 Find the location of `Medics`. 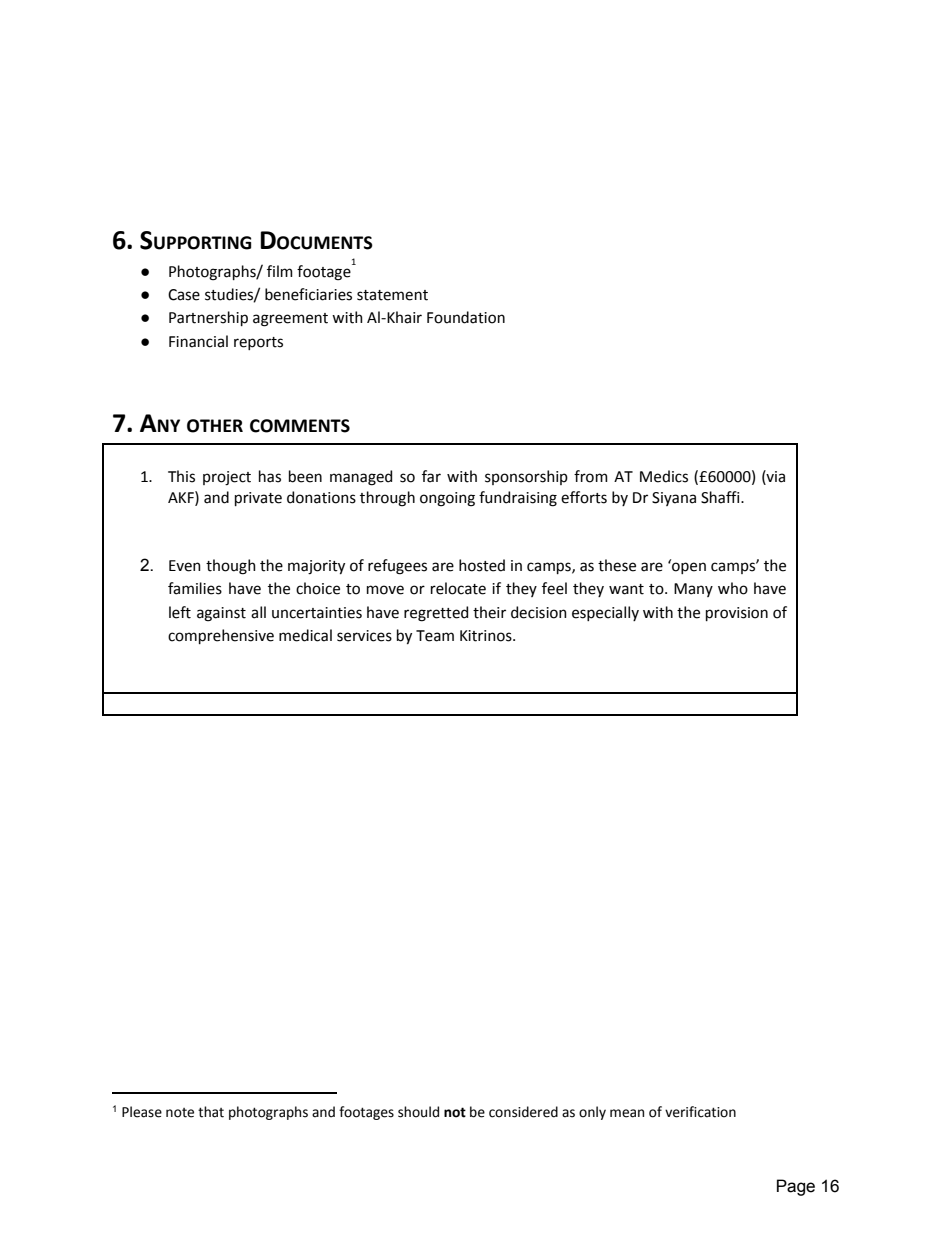

Medics is located at coordinates (664, 476).
